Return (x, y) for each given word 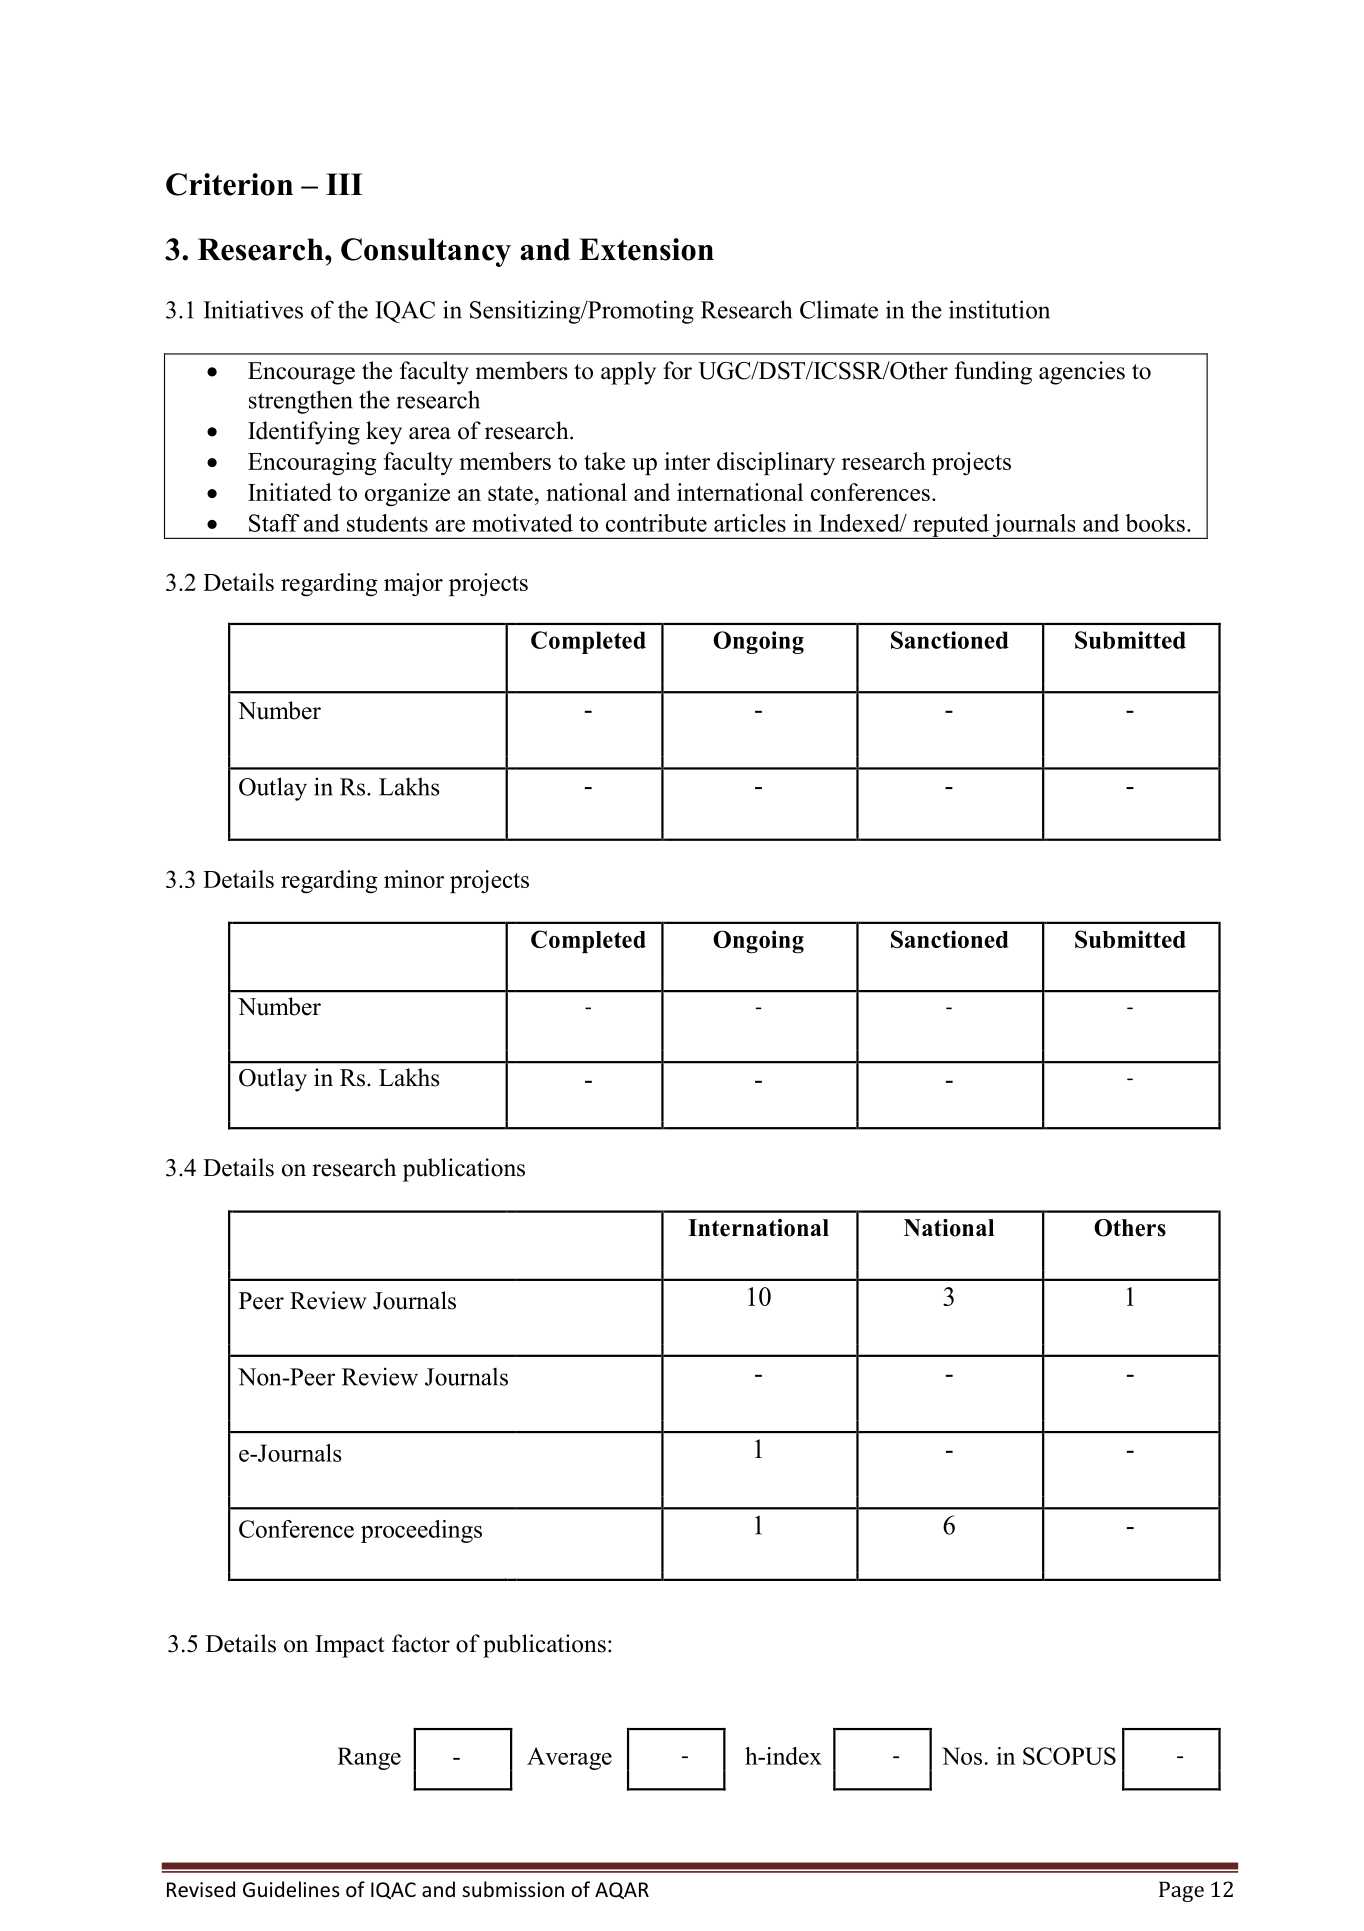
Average (569, 1758)
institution (999, 309)
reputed (951, 526)
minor (414, 879)
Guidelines (291, 1889)
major (413, 585)
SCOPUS (1069, 1756)
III (344, 184)
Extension (646, 249)
